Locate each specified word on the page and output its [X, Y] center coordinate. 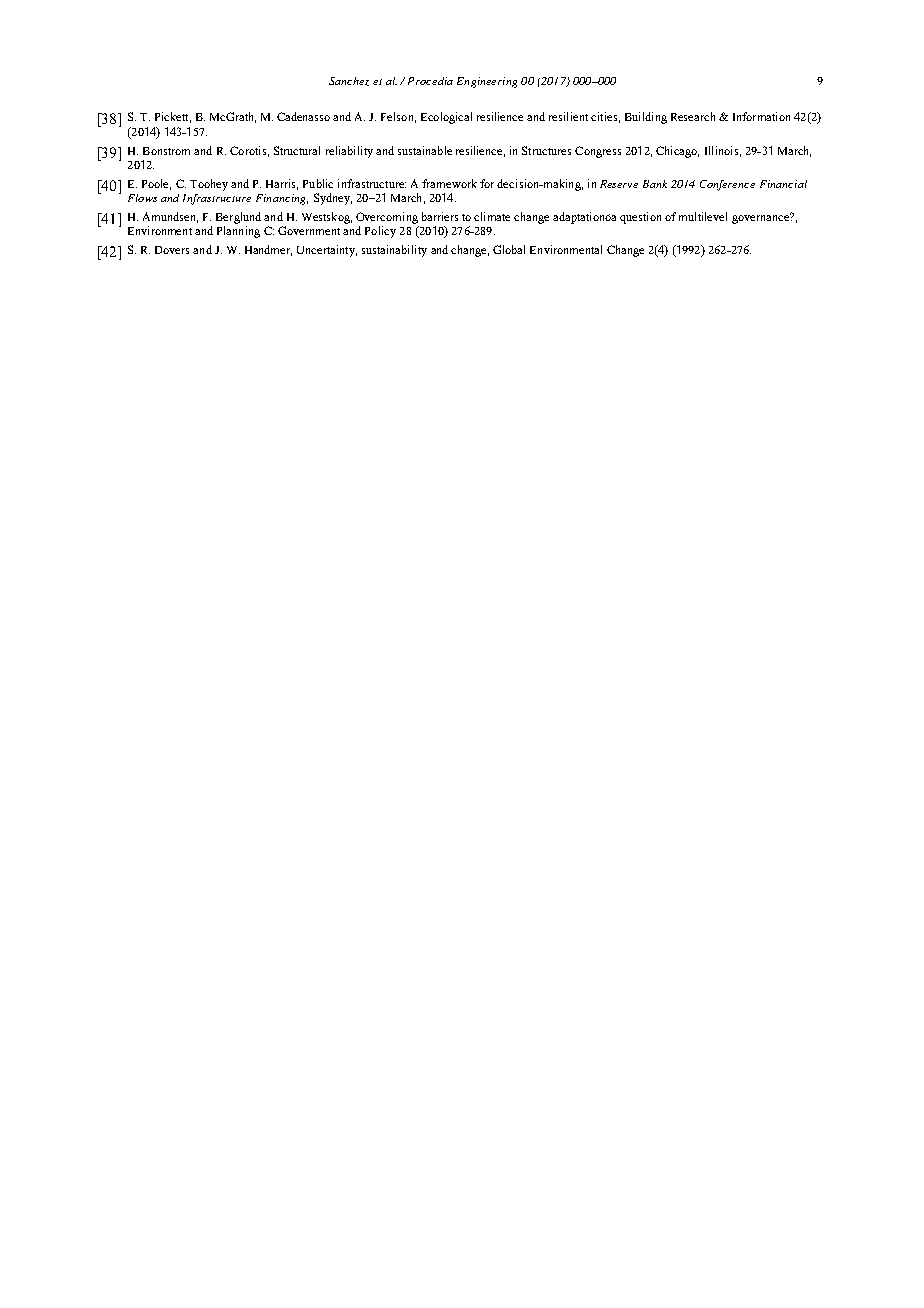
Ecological [446, 118]
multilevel [703, 216]
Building [646, 118]
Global [509, 249]
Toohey [209, 185]
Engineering [487, 82]
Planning [238, 232]
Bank [655, 184]
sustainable [425, 150]
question [640, 218]
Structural [297, 150]
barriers [440, 216]
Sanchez [349, 81]
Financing [282, 199]
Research [693, 116]
